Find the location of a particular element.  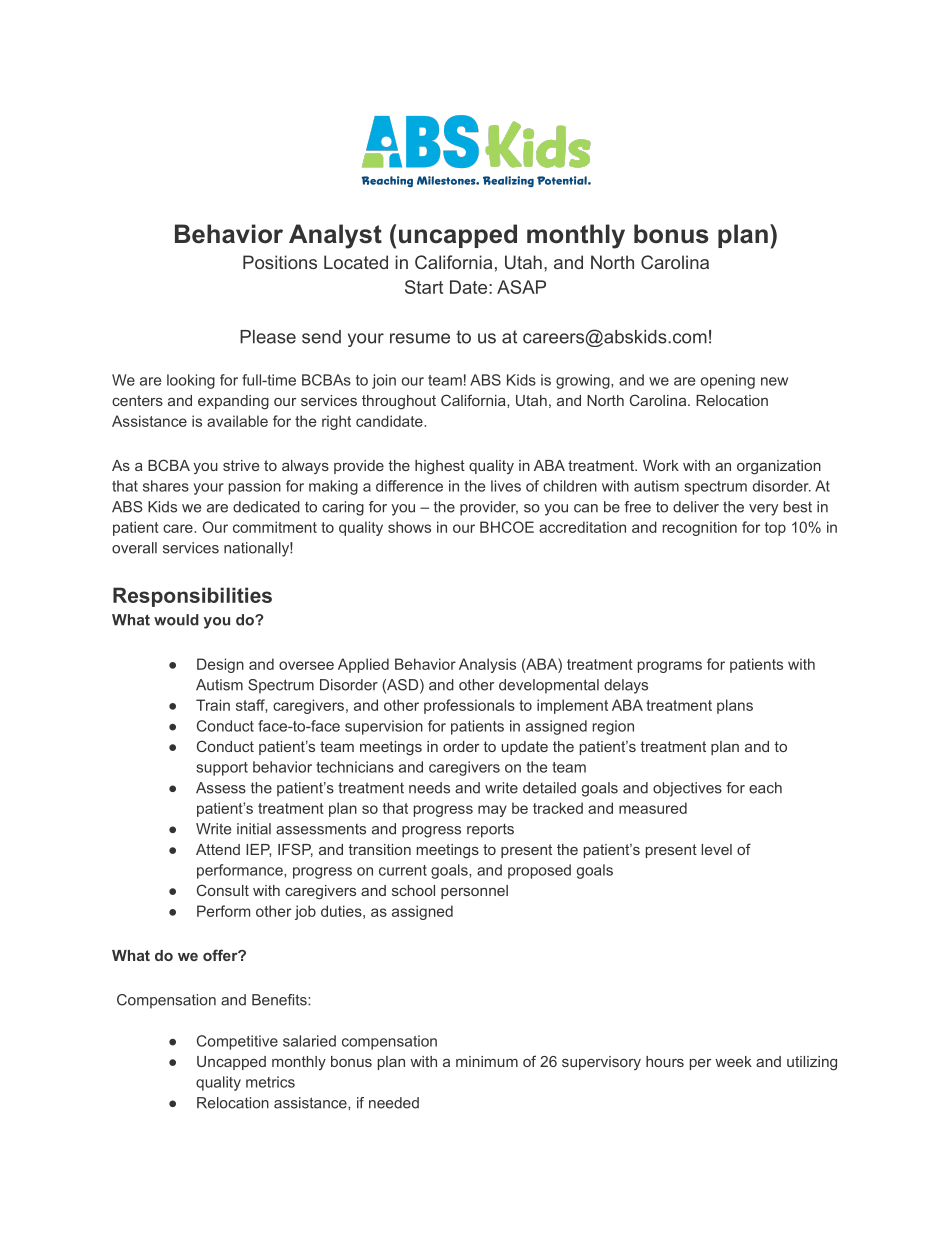

each is located at coordinates (765, 788).
